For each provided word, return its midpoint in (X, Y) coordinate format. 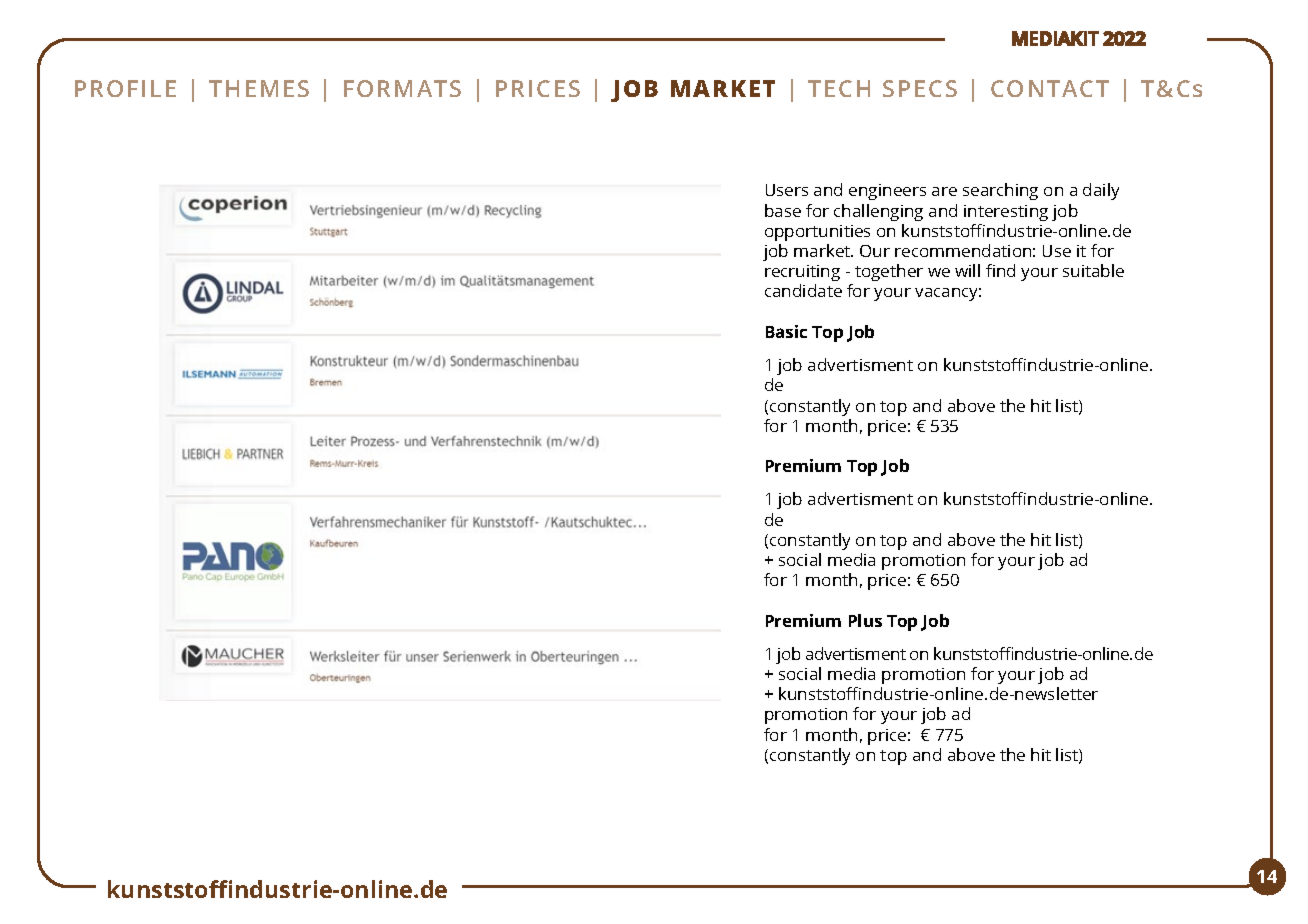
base (783, 210)
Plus (865, 620)
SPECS (920, 88)
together (889, 272)
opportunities (817, 233)
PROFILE (125, 88)
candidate (803, 290)
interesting (1006, 213)
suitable (1093, 270)
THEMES (259, 88)
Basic (786, 331)
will (967, 270)
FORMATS (402, 88)
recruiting (802, 273)
